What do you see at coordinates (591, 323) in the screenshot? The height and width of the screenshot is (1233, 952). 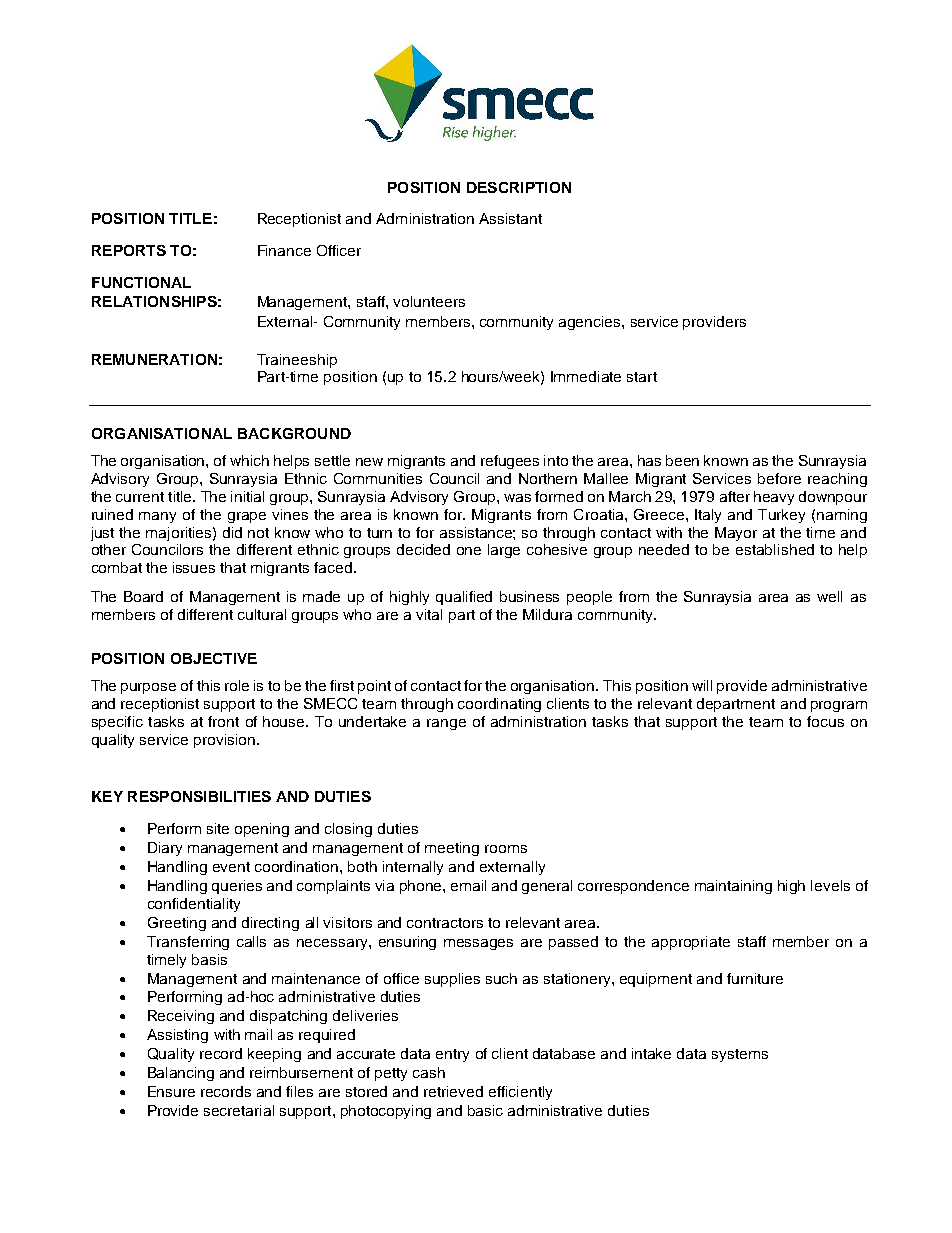 I see `agencies` at bounding box center [591, 323].
